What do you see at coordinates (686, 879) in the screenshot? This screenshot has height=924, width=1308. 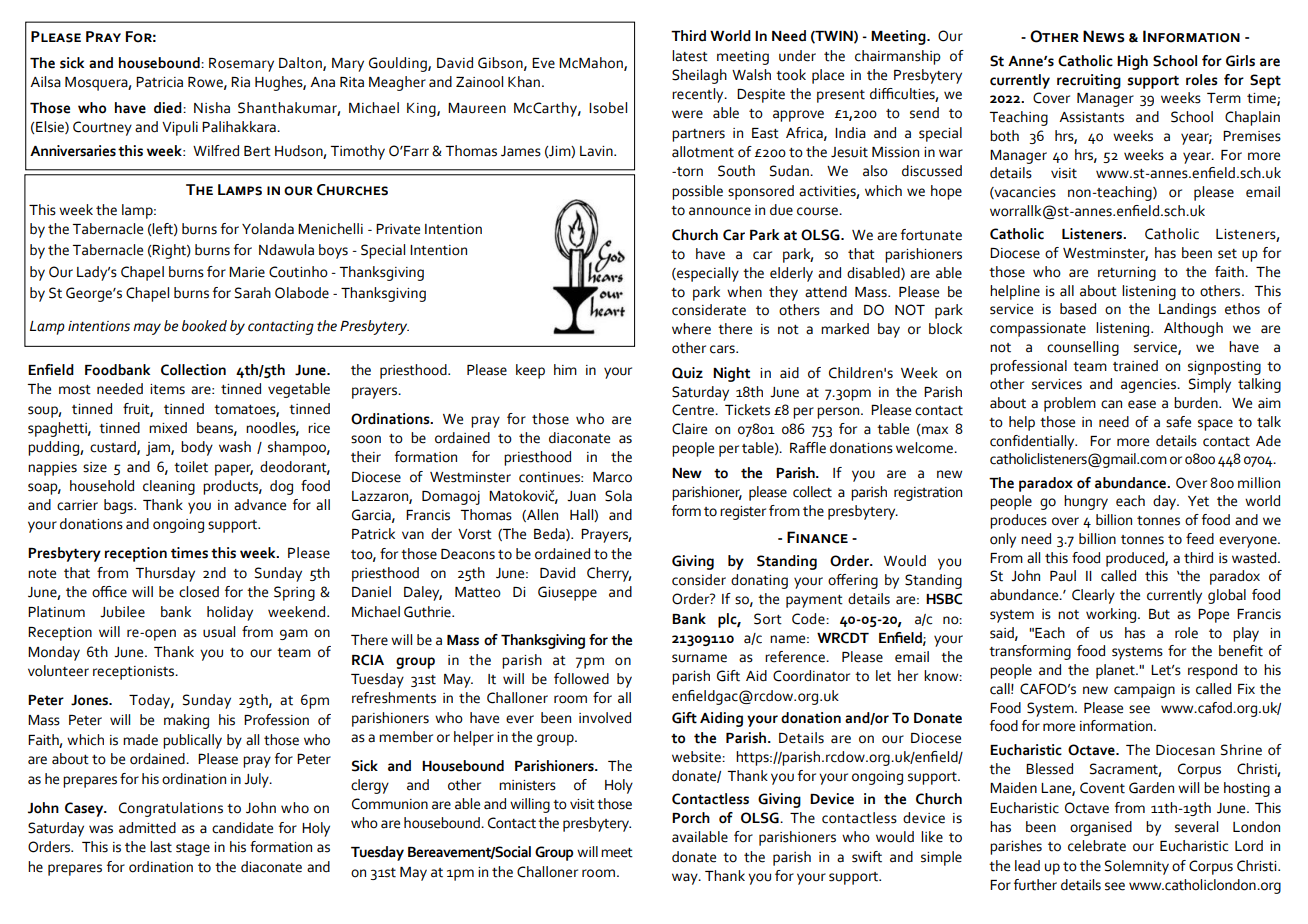 I see `way` at bounding box center [686, 879].
